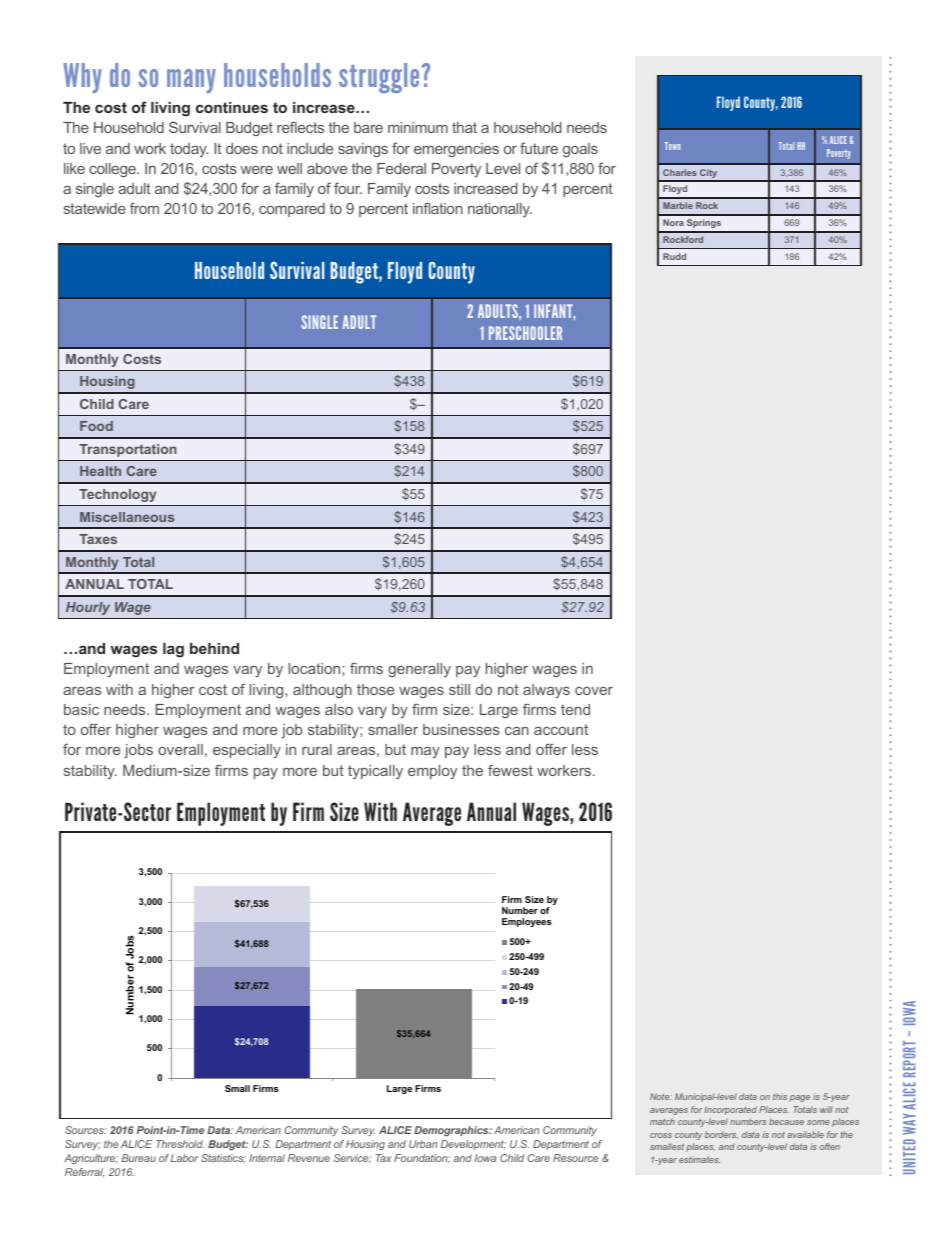  Describe the element at coordinates (180, 1144) in the page. I see `Threshold` at that location.
